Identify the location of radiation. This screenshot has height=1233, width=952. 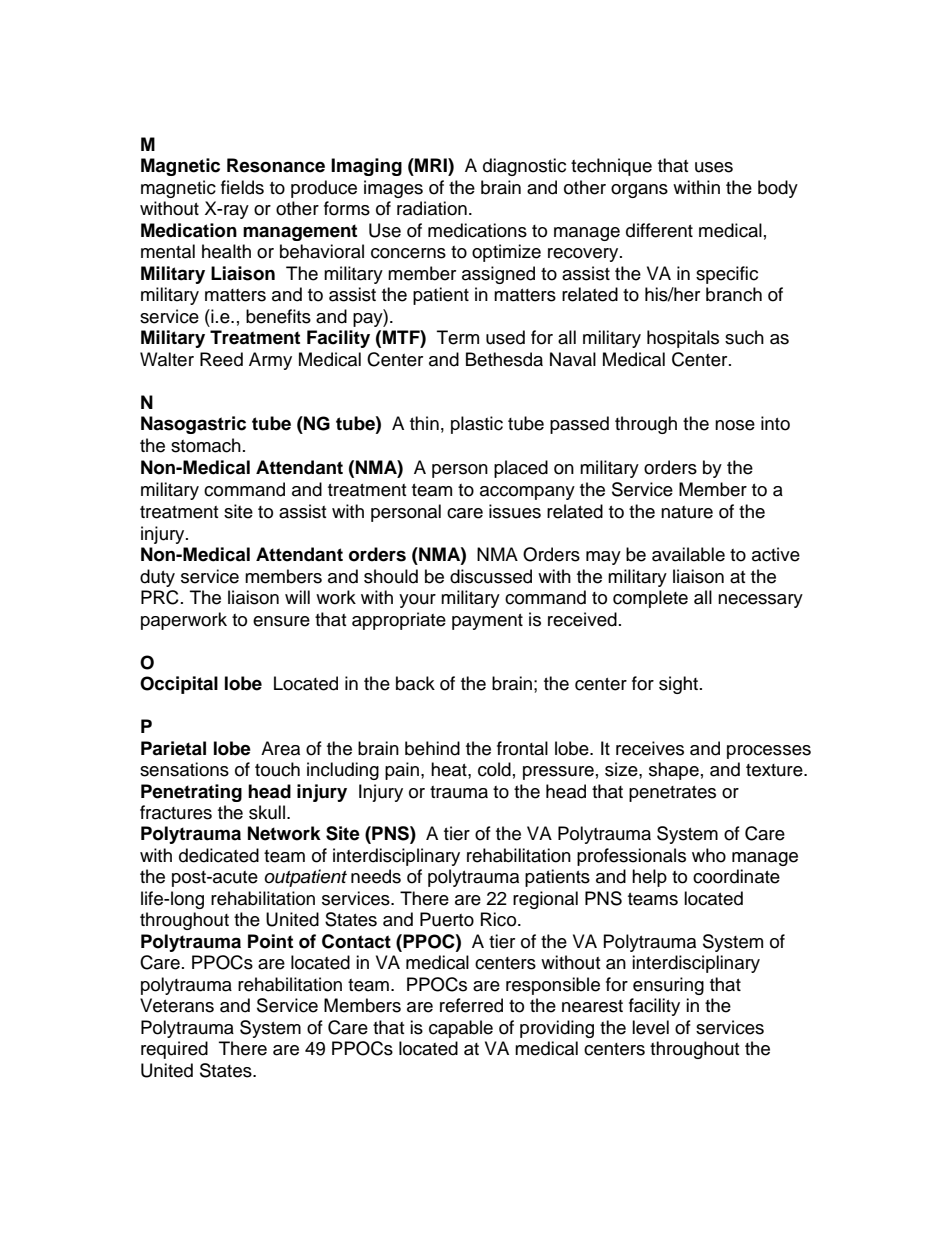
(432, 208).
